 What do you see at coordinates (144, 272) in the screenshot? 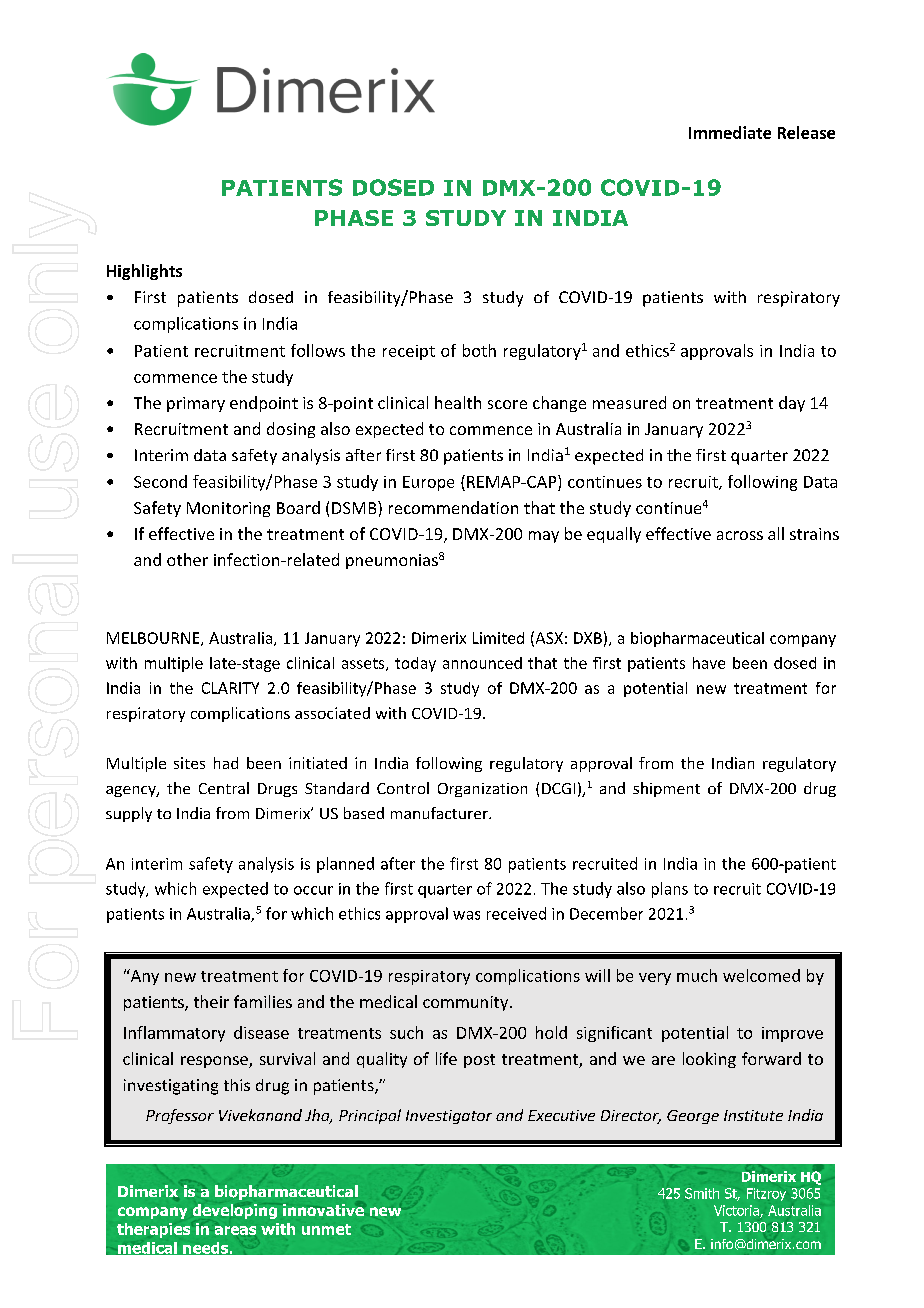
I see `Highlights` at bounding box center [144, 272].
